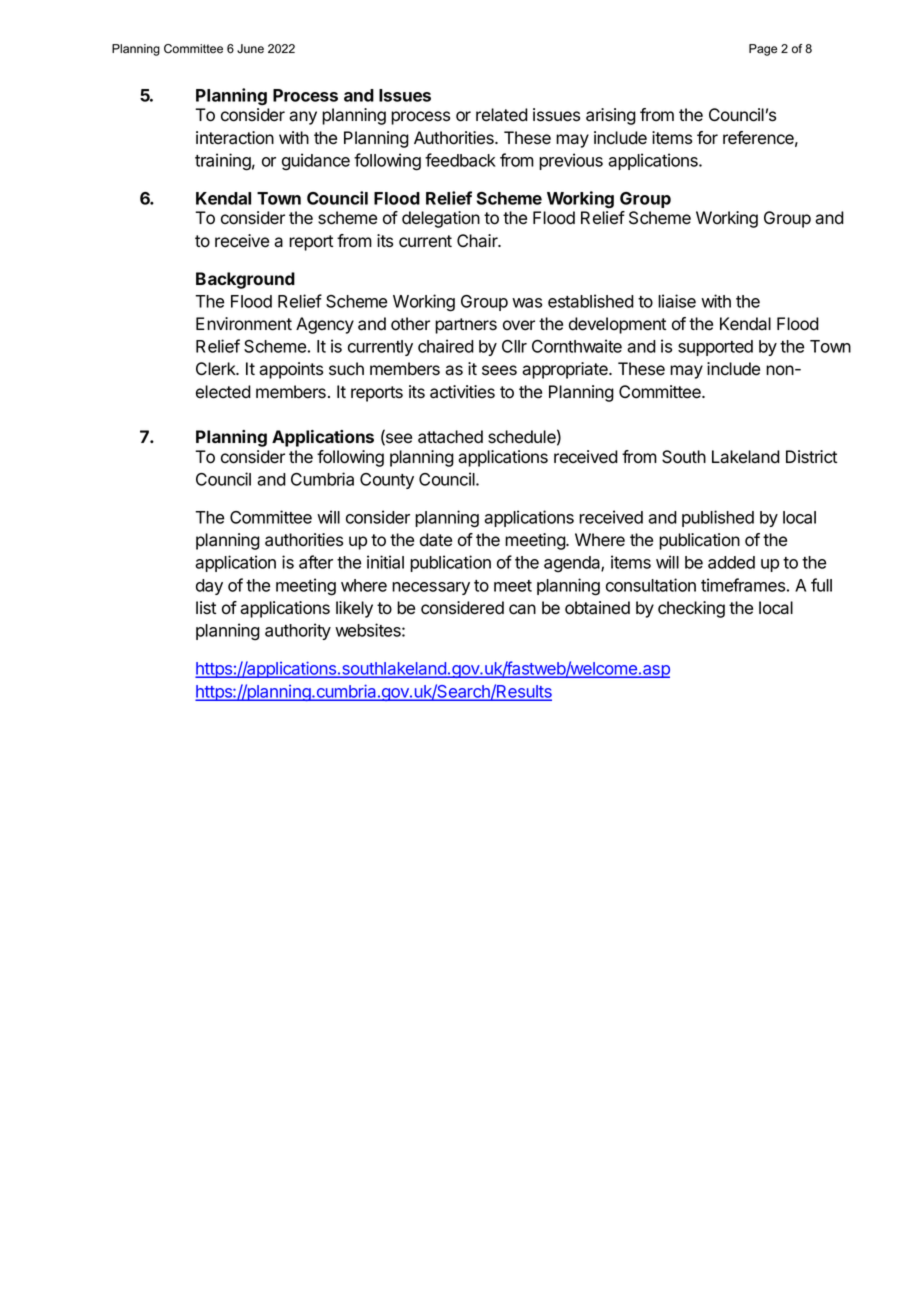  Describe the element at coordinates (707, 138) in the document. I see `for` at that location.
